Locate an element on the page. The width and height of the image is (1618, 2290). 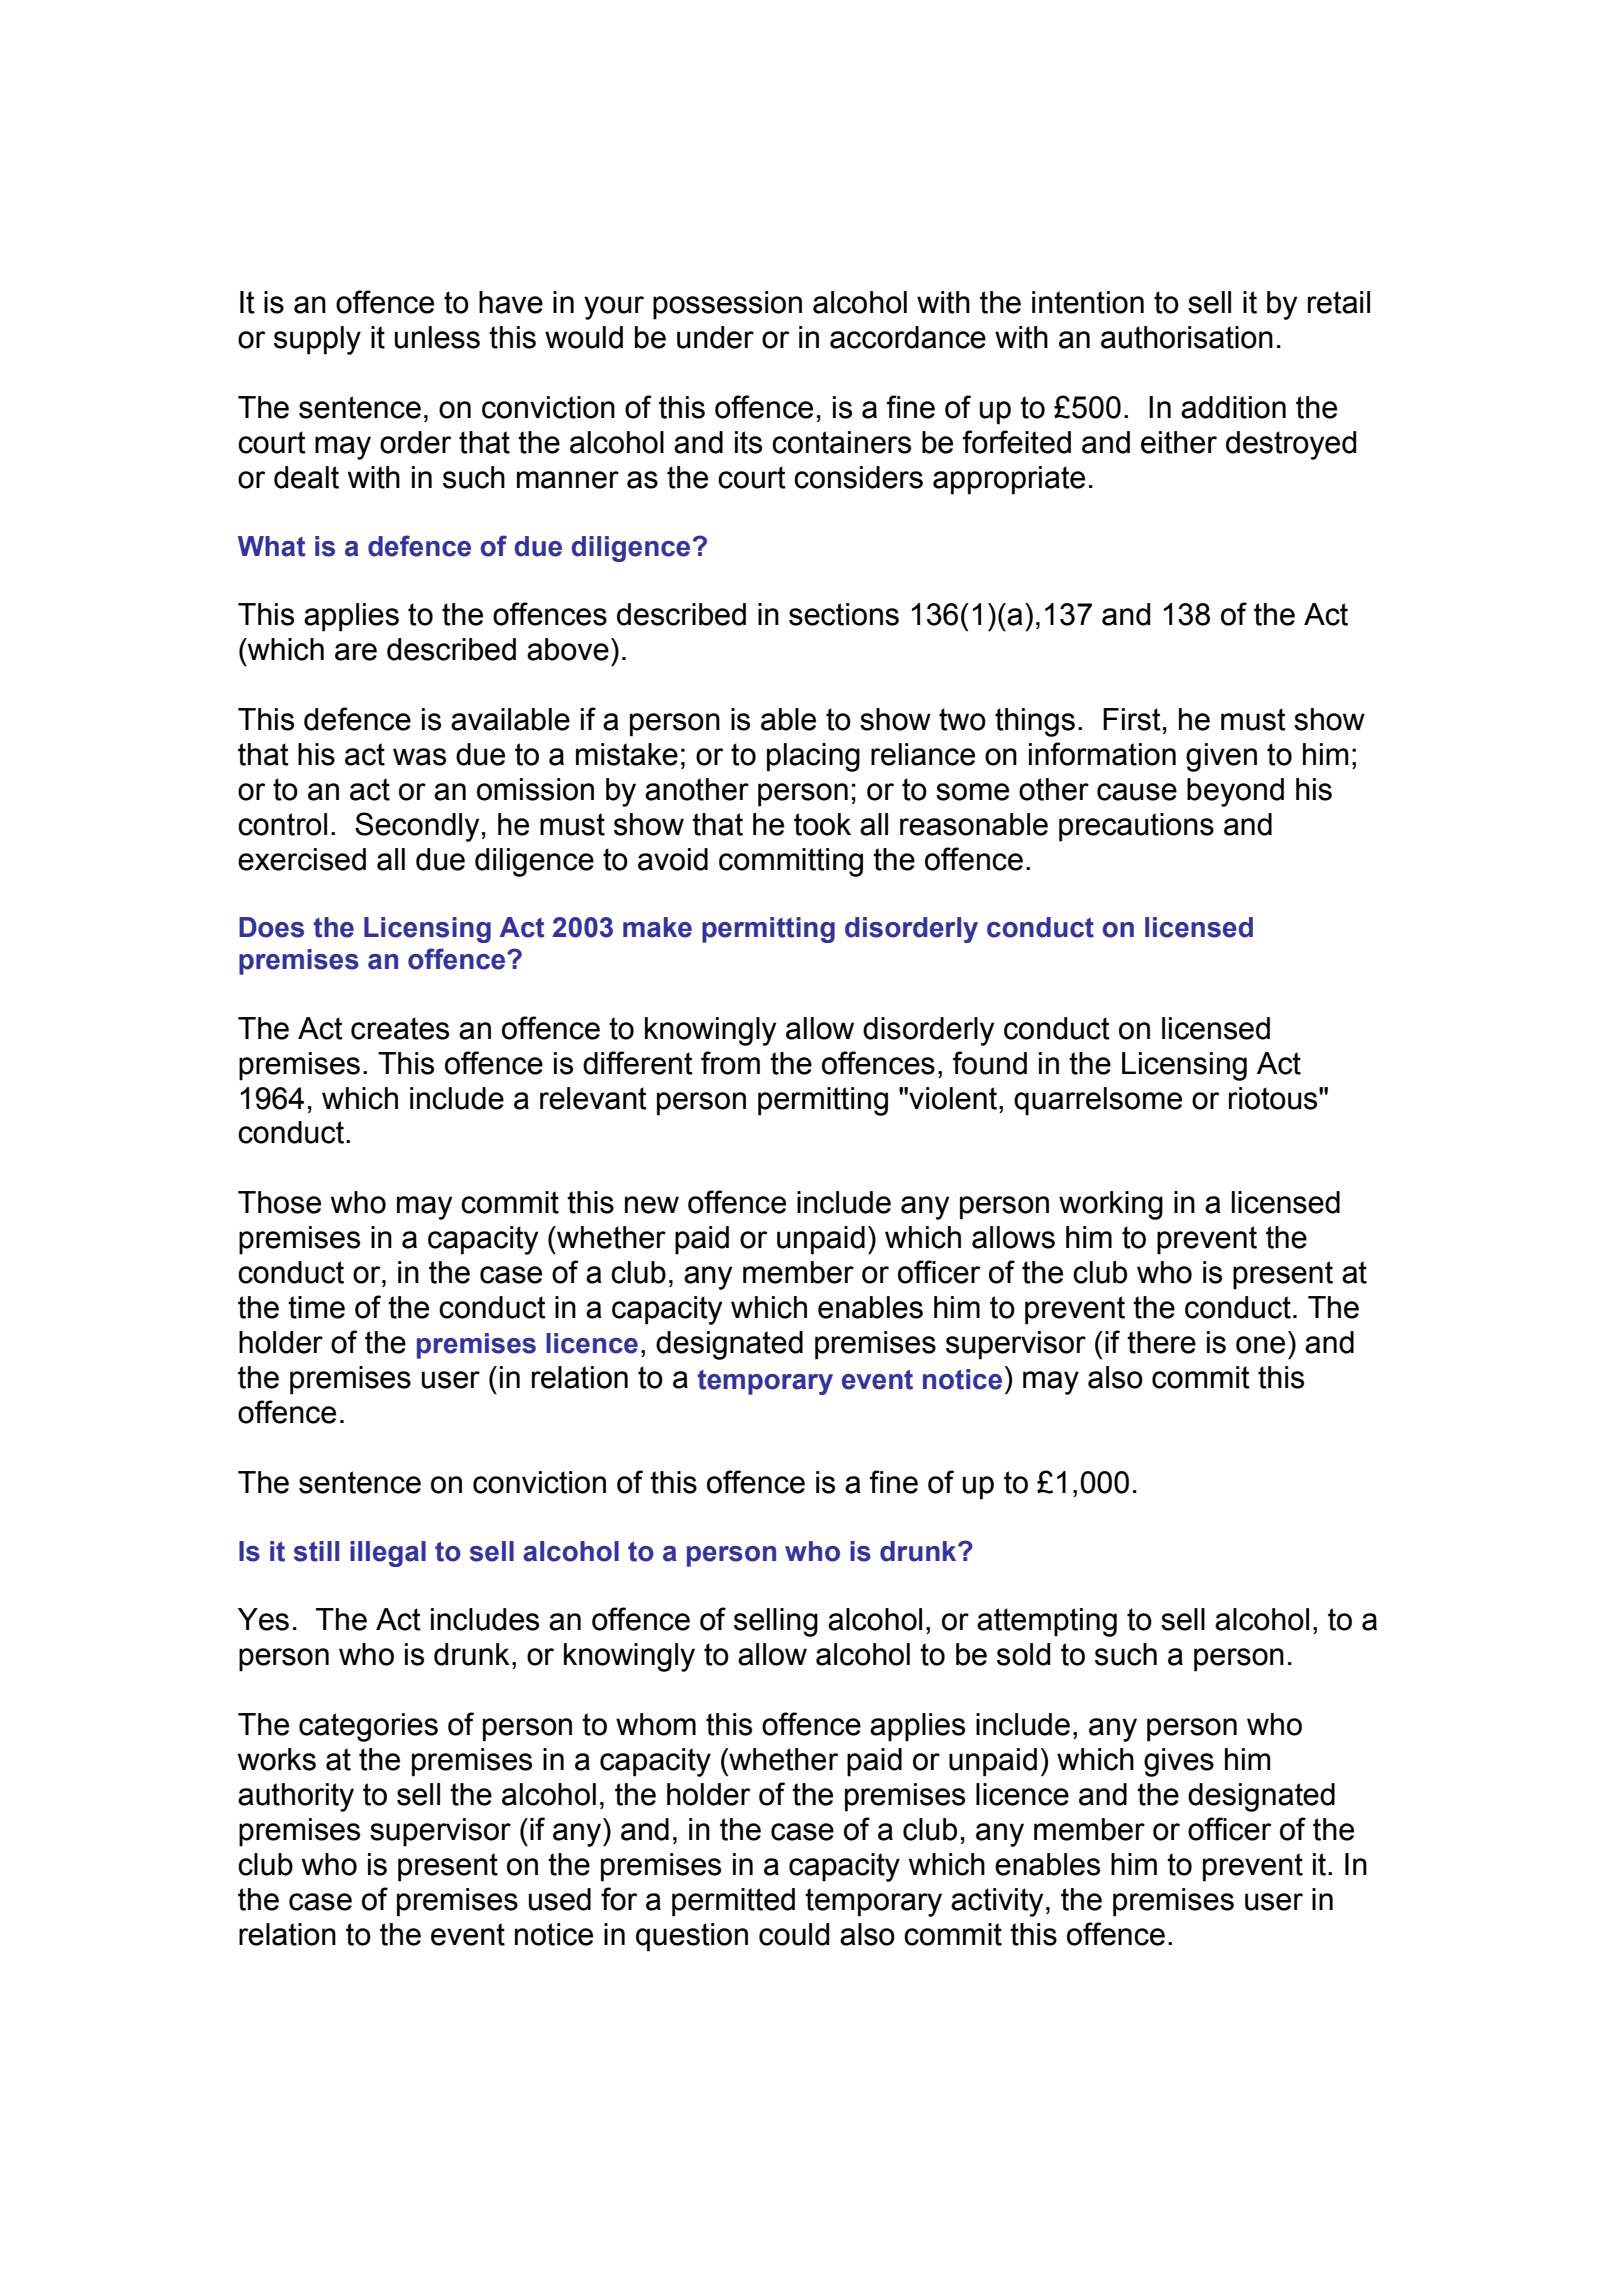
working is located at coordinates (1111, 1205).
